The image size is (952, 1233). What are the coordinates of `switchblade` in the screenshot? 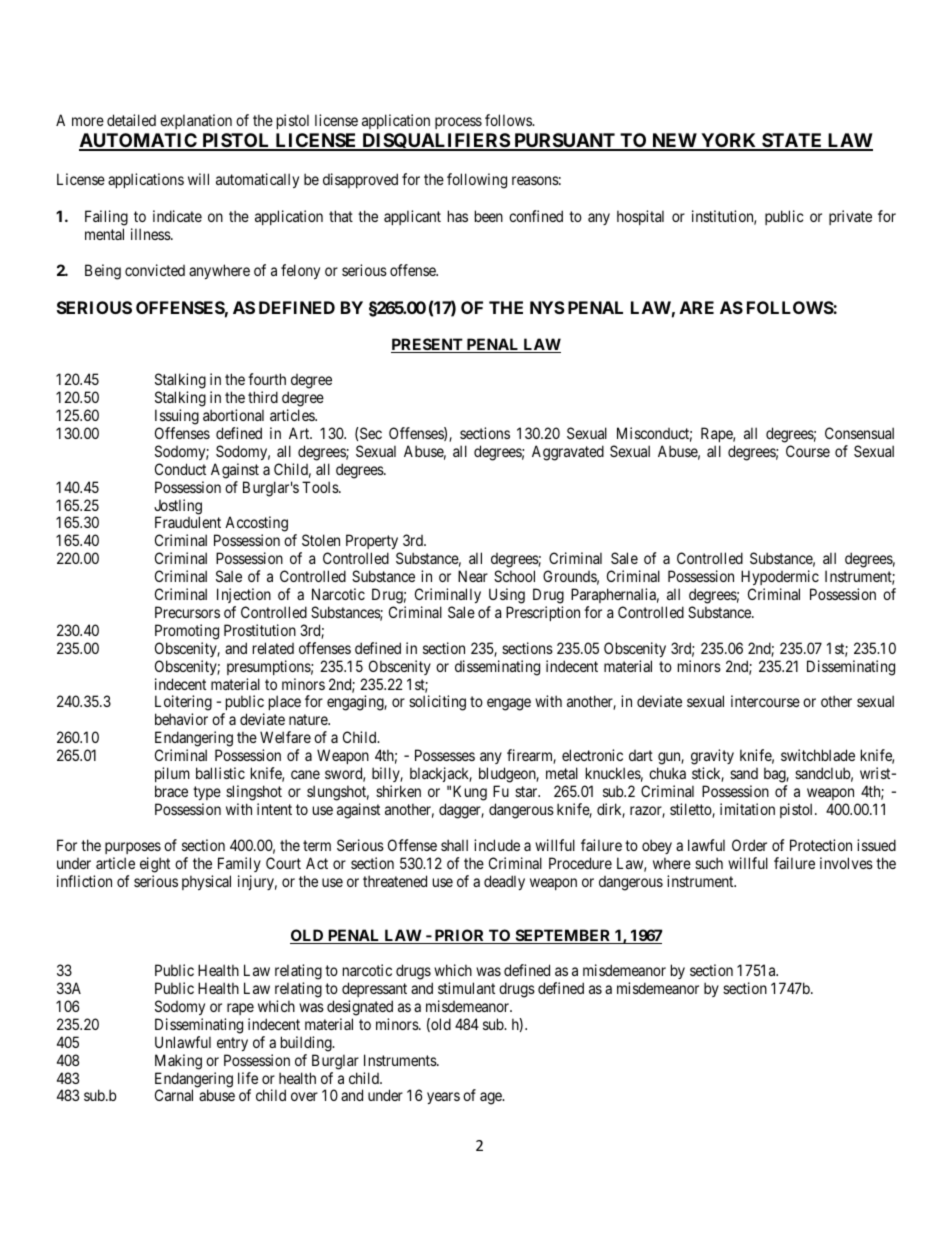 It's located at (818, 755).
